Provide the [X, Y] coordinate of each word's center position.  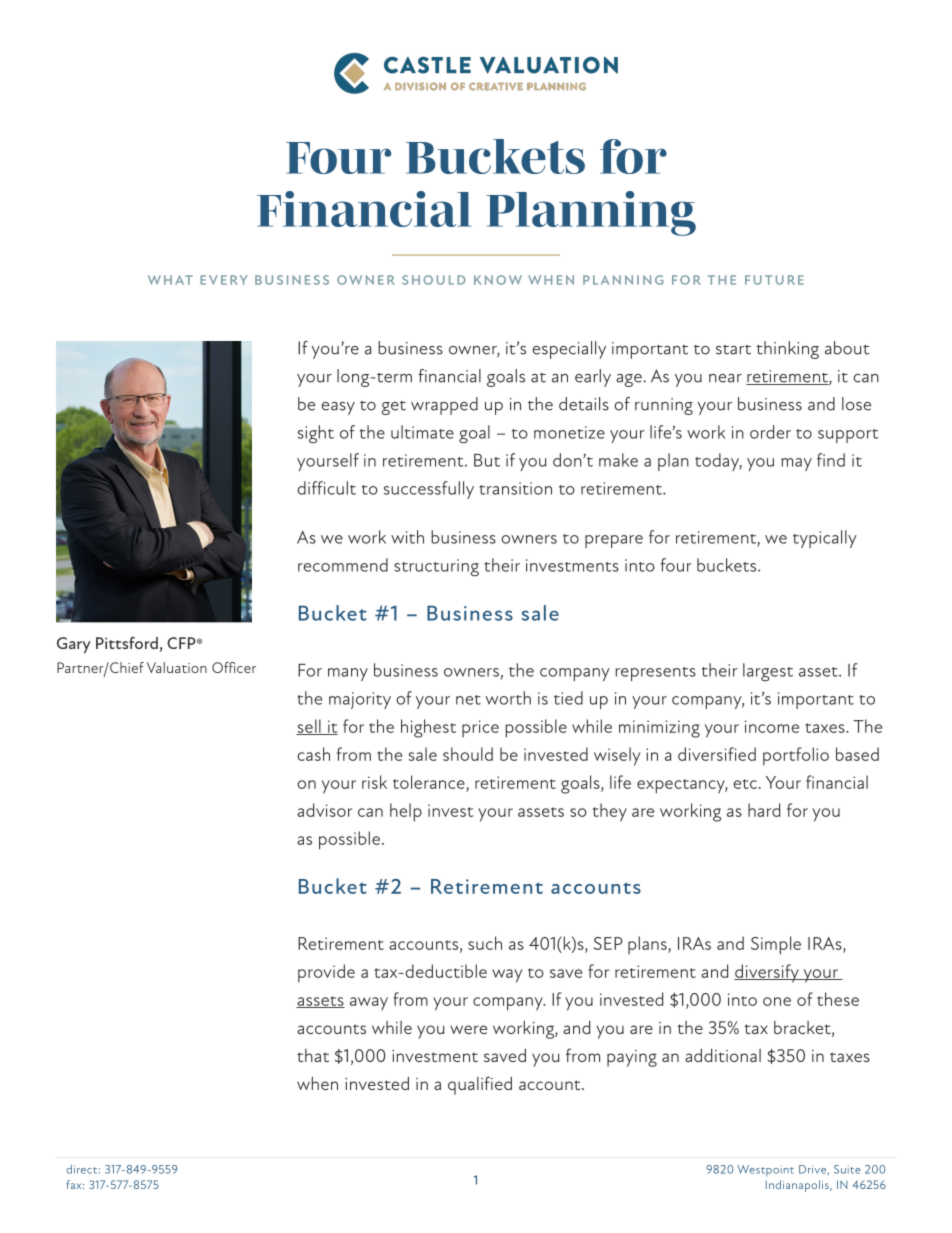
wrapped [444, 406]
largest [768, 672]
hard [764, 810]
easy [338, 408]
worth [508, 698]
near [725, 378]
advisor [324, 810]
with [407, 537]
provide [326, 973]
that [313, 1055]
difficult [326, 488]
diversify [767, 973]
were [468, 1029]
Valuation [177, 667]
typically [825, 539]
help [406, 812]
